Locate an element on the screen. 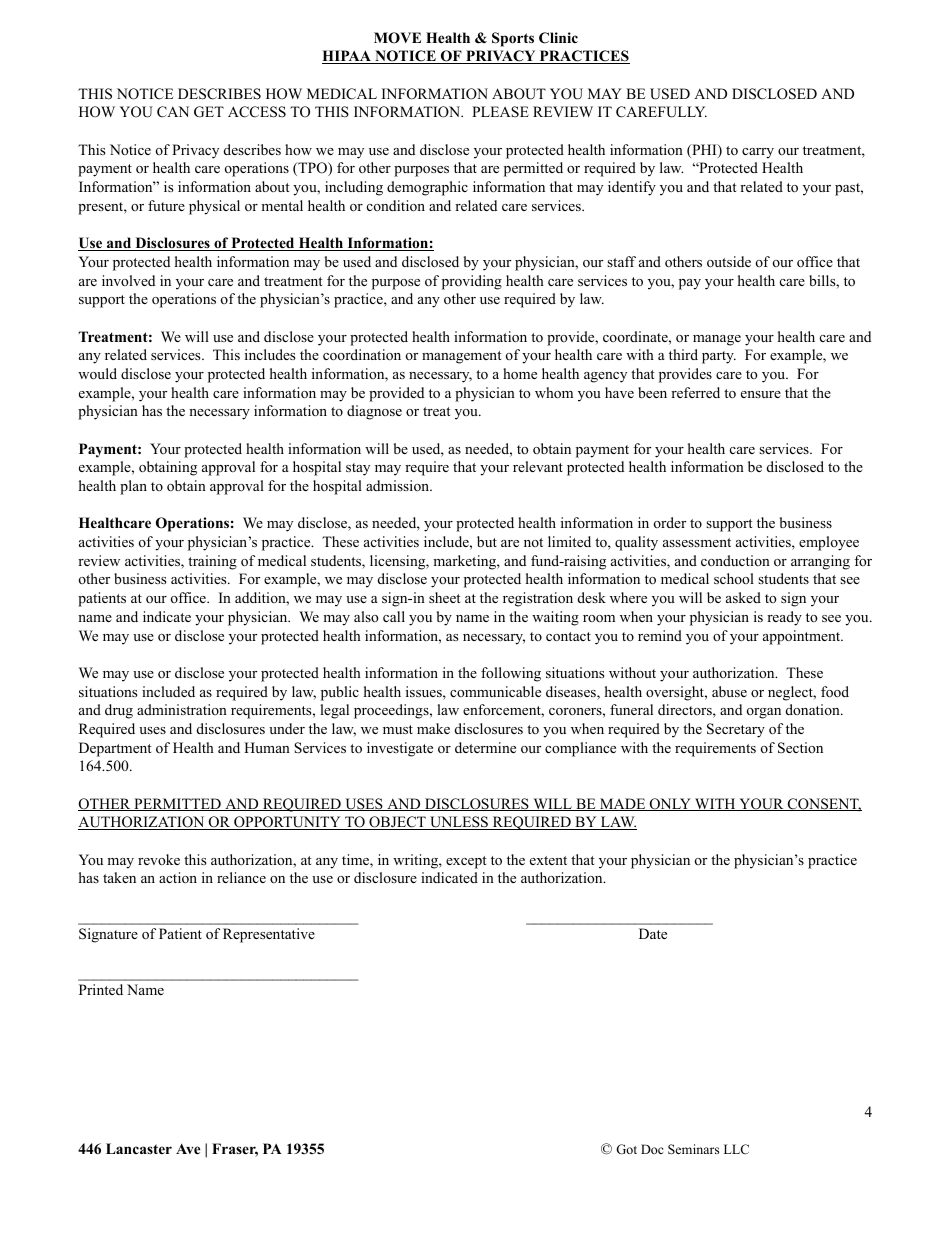  carry is located at coordinates (758, 153).
